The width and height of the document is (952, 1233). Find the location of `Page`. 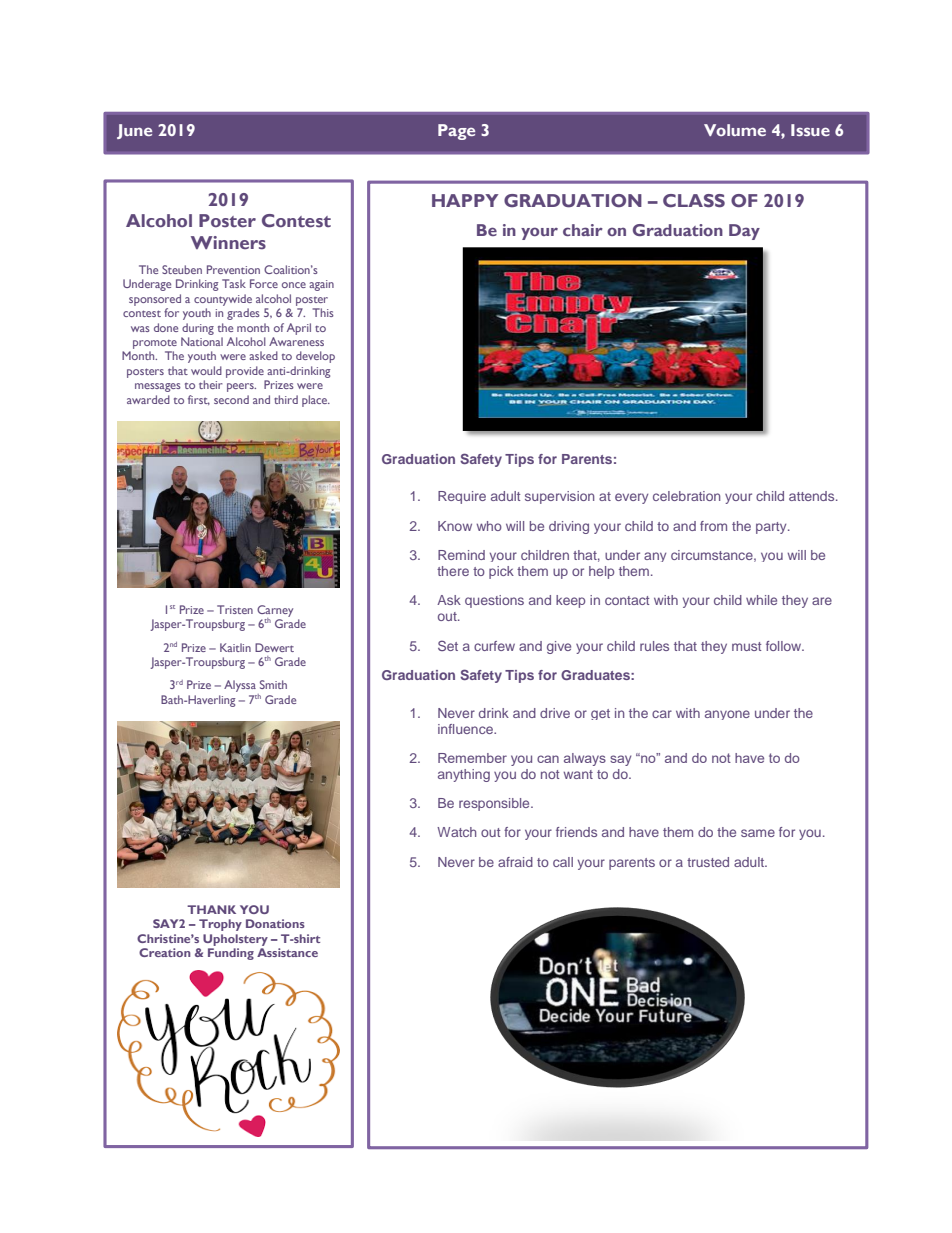

Page is located at coordinates (456, 132).
